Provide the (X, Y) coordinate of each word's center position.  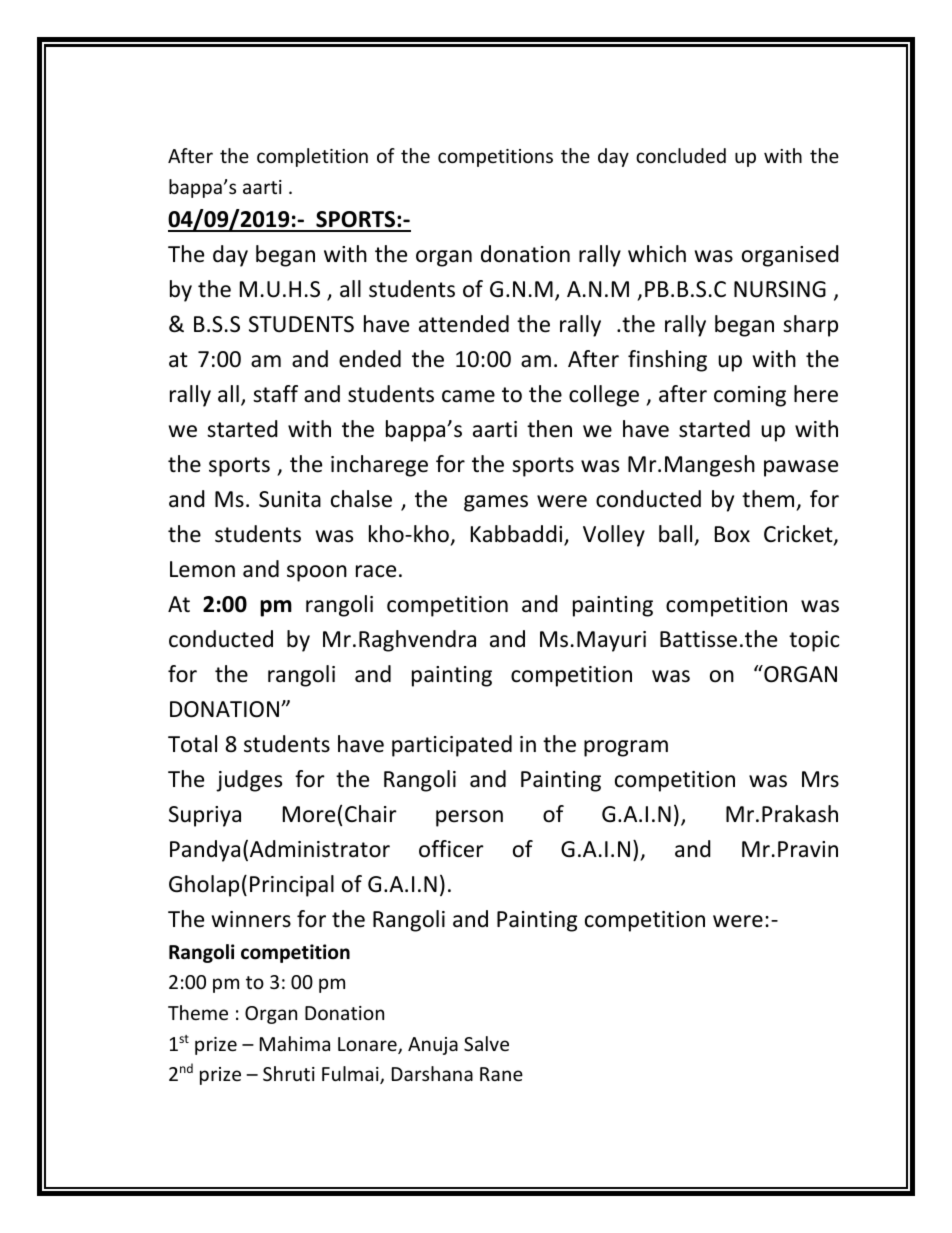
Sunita (290, 499)
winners (251, 919)
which (657, 254)
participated (452, 746)
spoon (317, 573)
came (468, 396)
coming (750, 396)
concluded (681, 155)
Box (732, 534)
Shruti (289, 1073)
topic (814, 641)
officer (451, 849)
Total (192, 744)
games (496, 503)
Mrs (820, 779)
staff (275, 394)
